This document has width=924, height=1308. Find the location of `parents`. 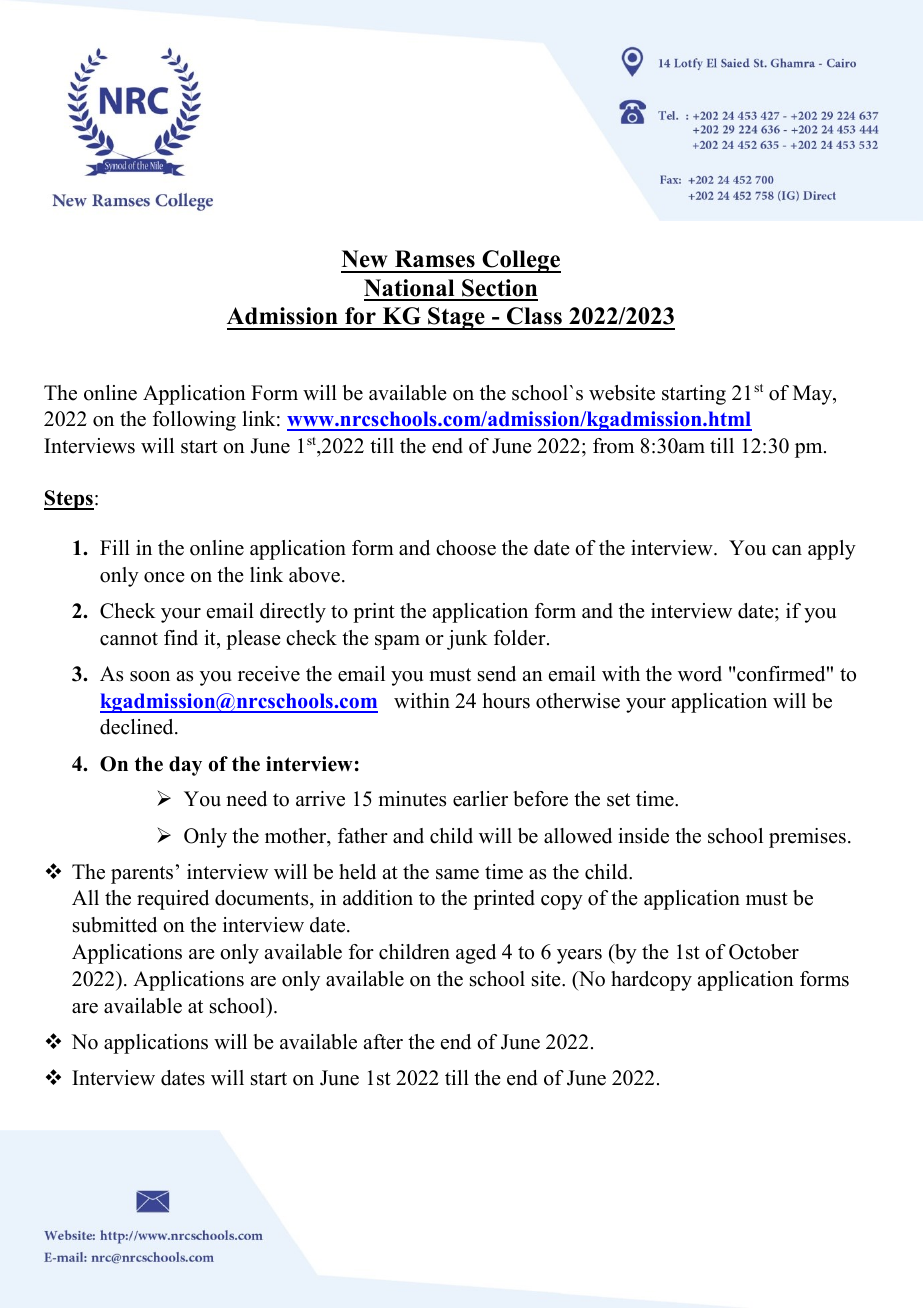

parents is located at coordinates (142, 875).
